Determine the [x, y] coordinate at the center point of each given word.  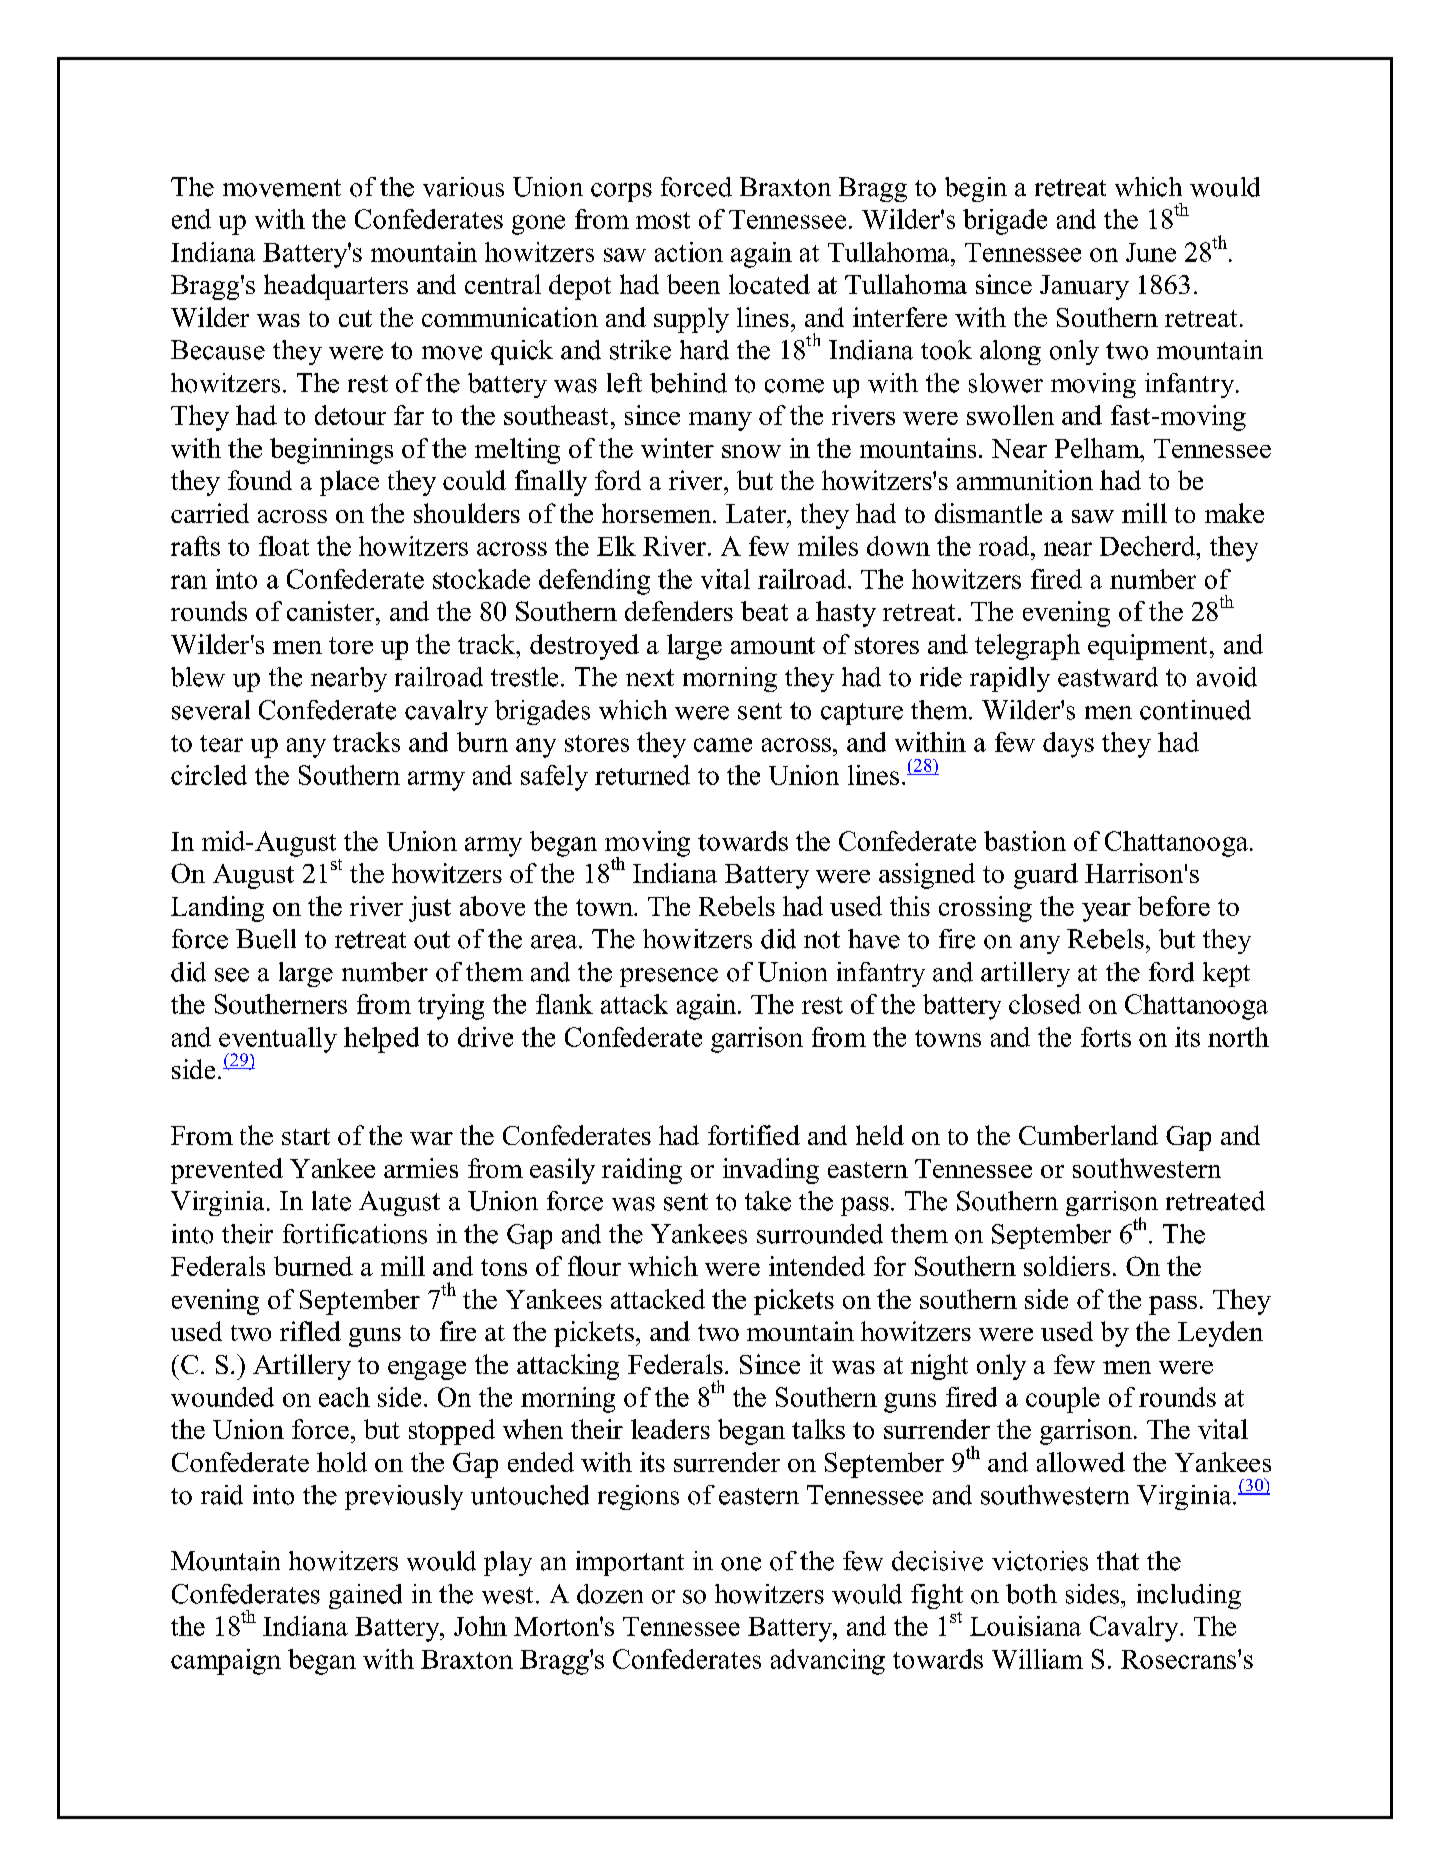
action [689, 252]
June [1151, 252]
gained [365, 1596]
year [1106, 912]
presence [669, 977]
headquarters [336, 287]
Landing [217, 909]
